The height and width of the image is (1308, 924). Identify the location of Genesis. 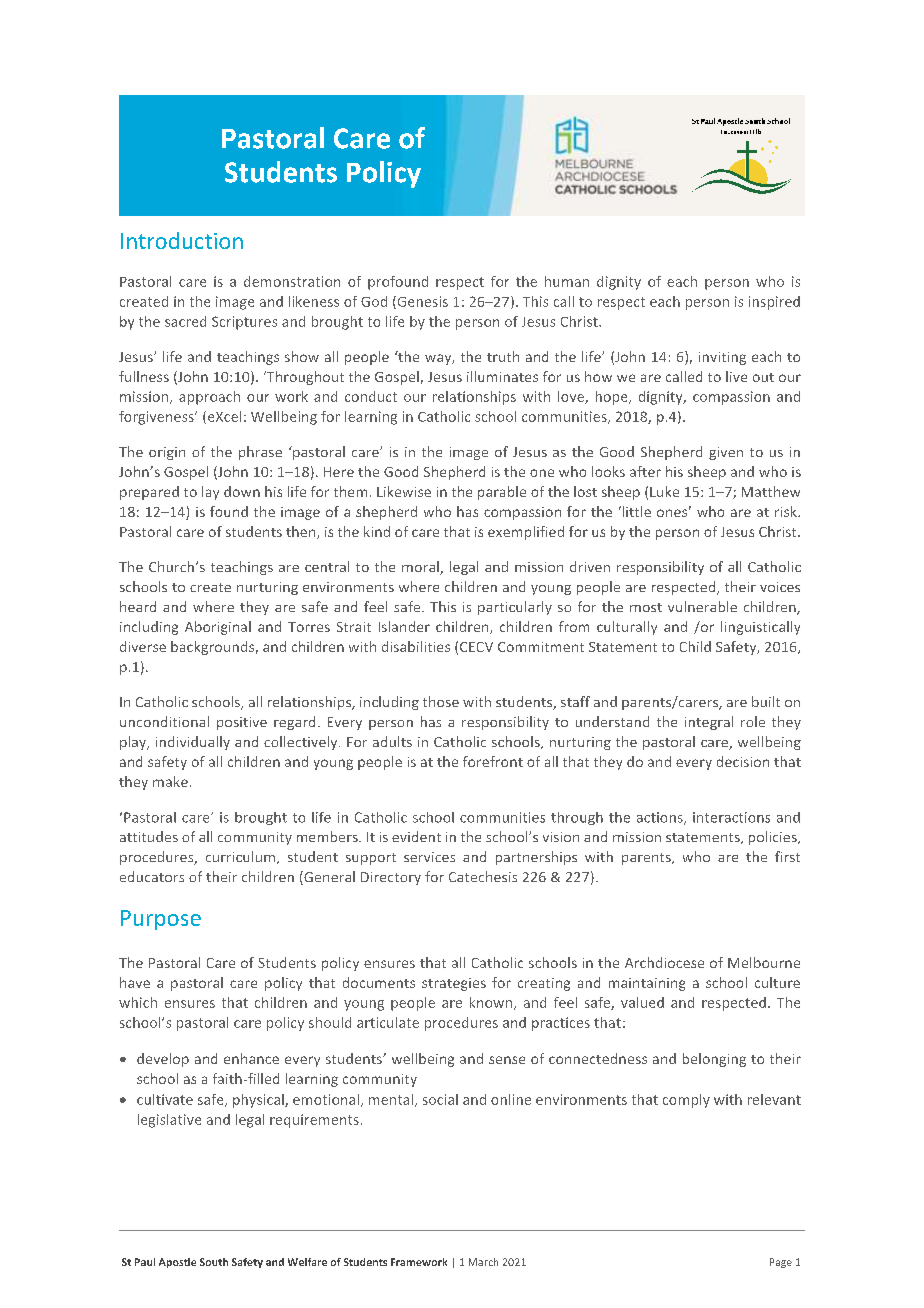
(421, 302).
